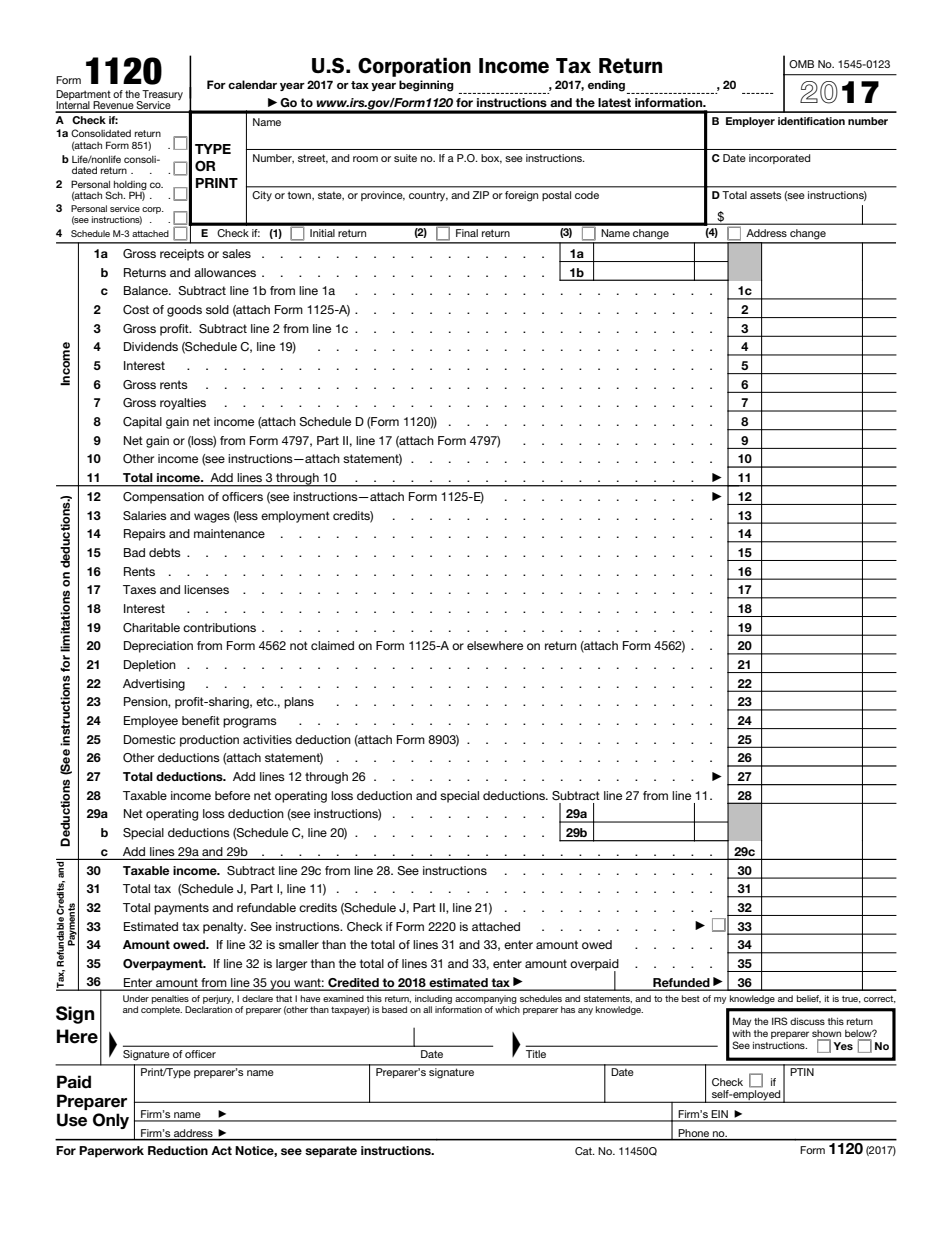 The image size is (952, 1233). Describe the element at coordinates (151, 628) in the document. I see `Charitable` at that location.
